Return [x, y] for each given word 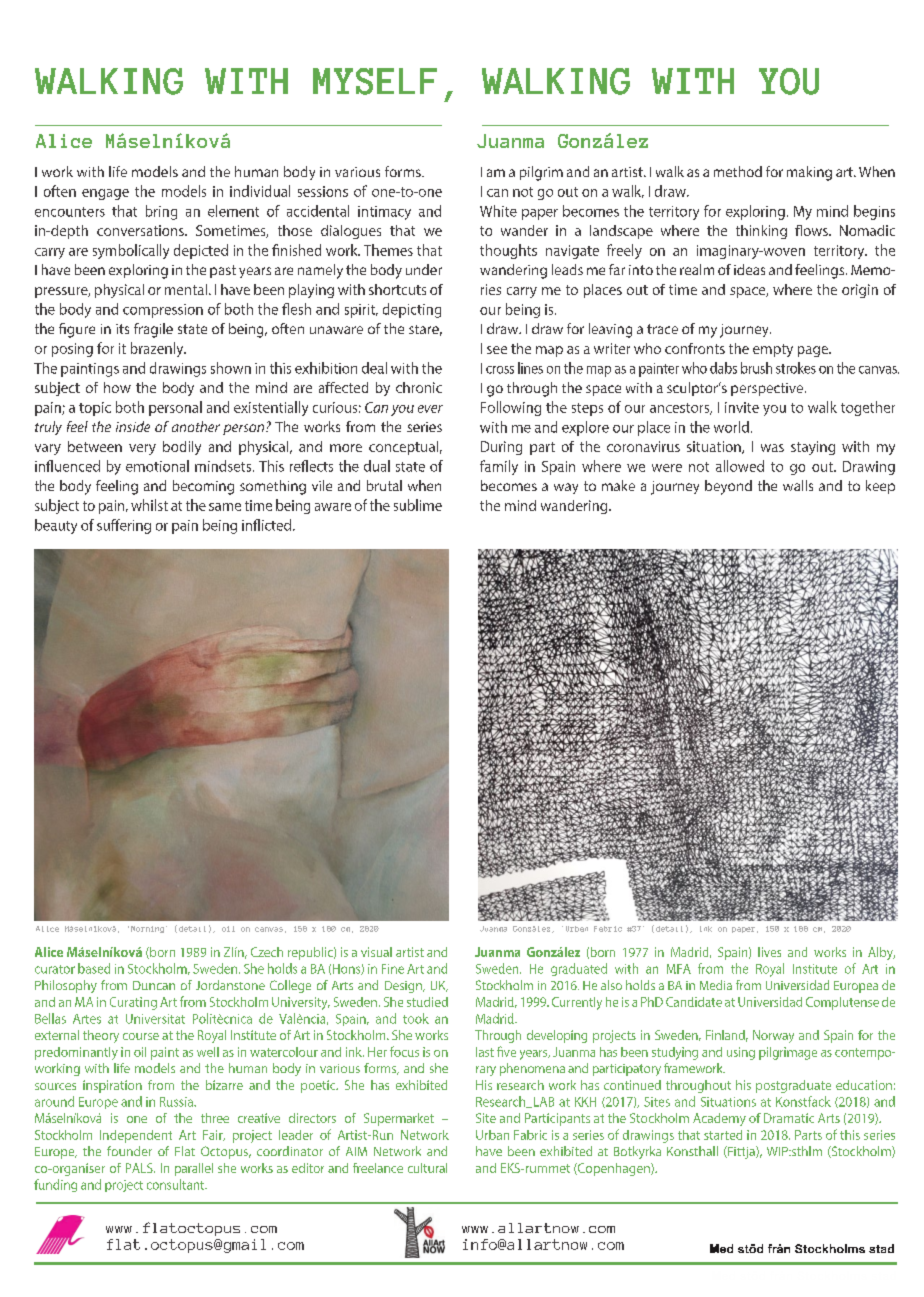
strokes [796, 368]
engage [105, 194]
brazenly [158, 349]
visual [376, 952]
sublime [418, 505]
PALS [140, 1168]
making [809, 173]
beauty [56, 526]
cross [500, 370]
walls [798, 485]
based [94, 968]
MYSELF [375, 81]
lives [769, 952]
